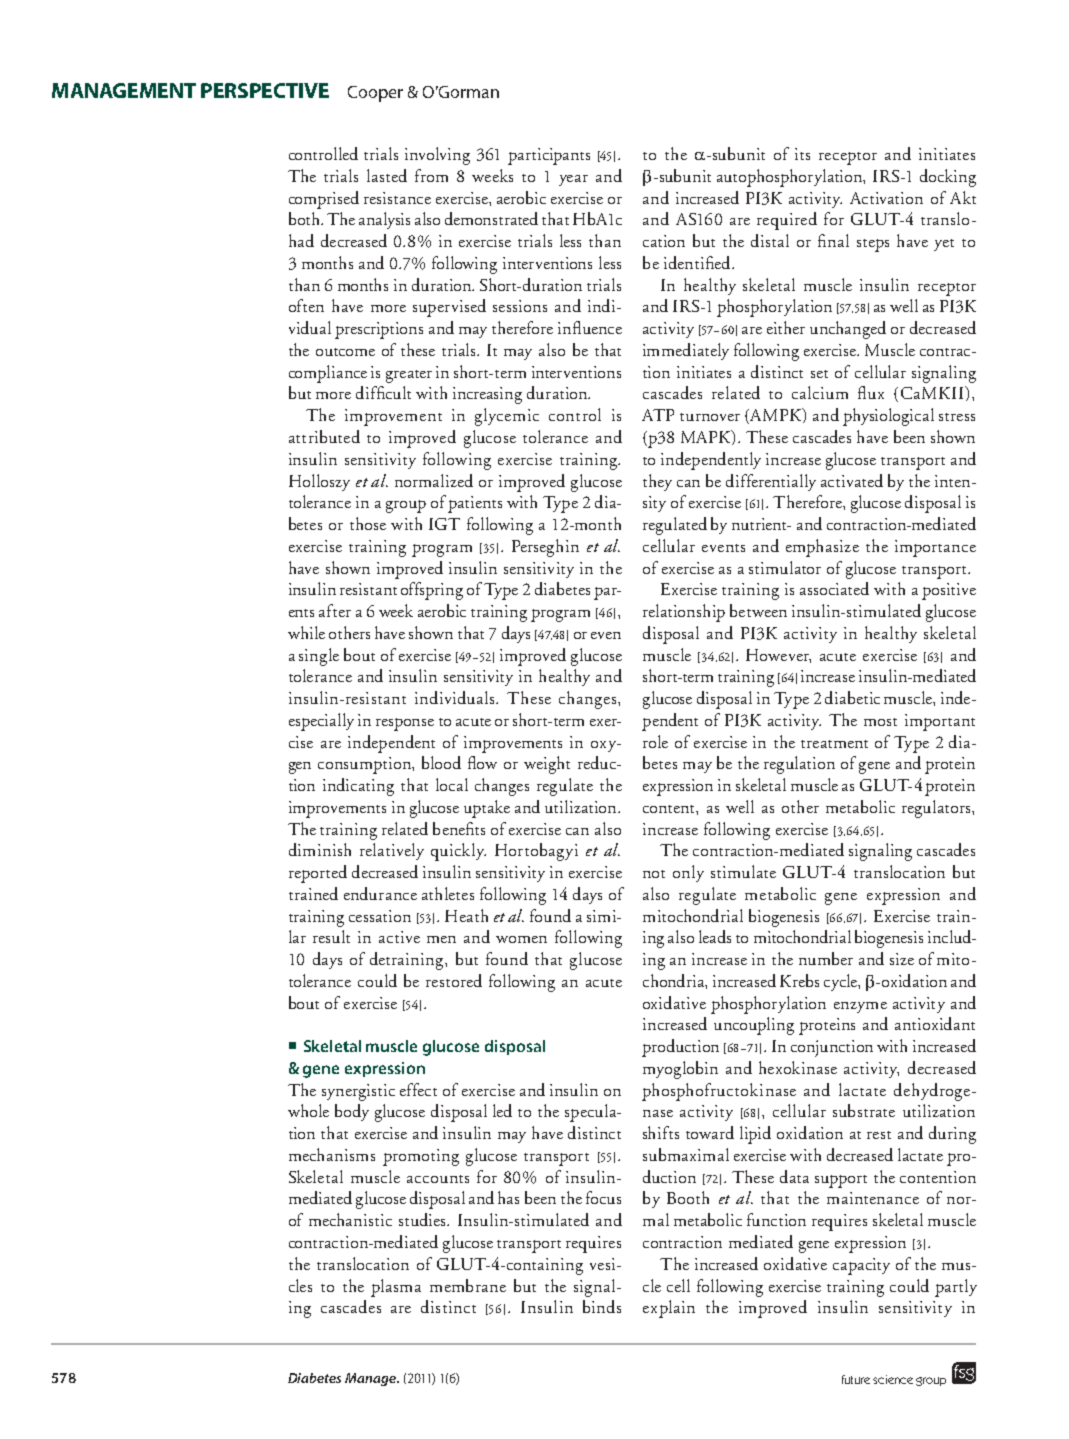 The width and height of the page is (1069, 1439). I want to click on myoglobin, so click(680, 1070).
